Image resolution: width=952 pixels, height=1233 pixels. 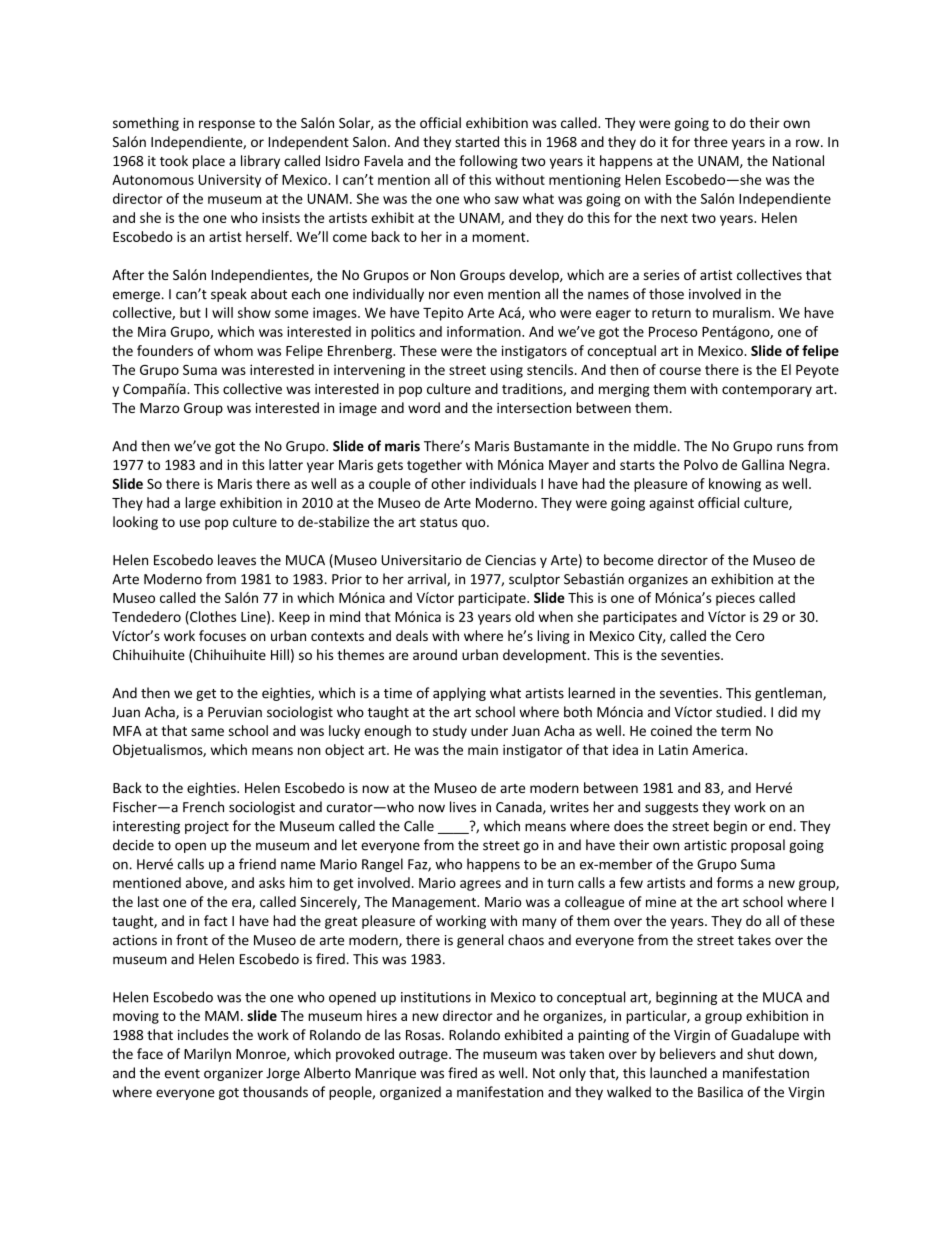 I want to click on using, so click(x=507, y=371).
